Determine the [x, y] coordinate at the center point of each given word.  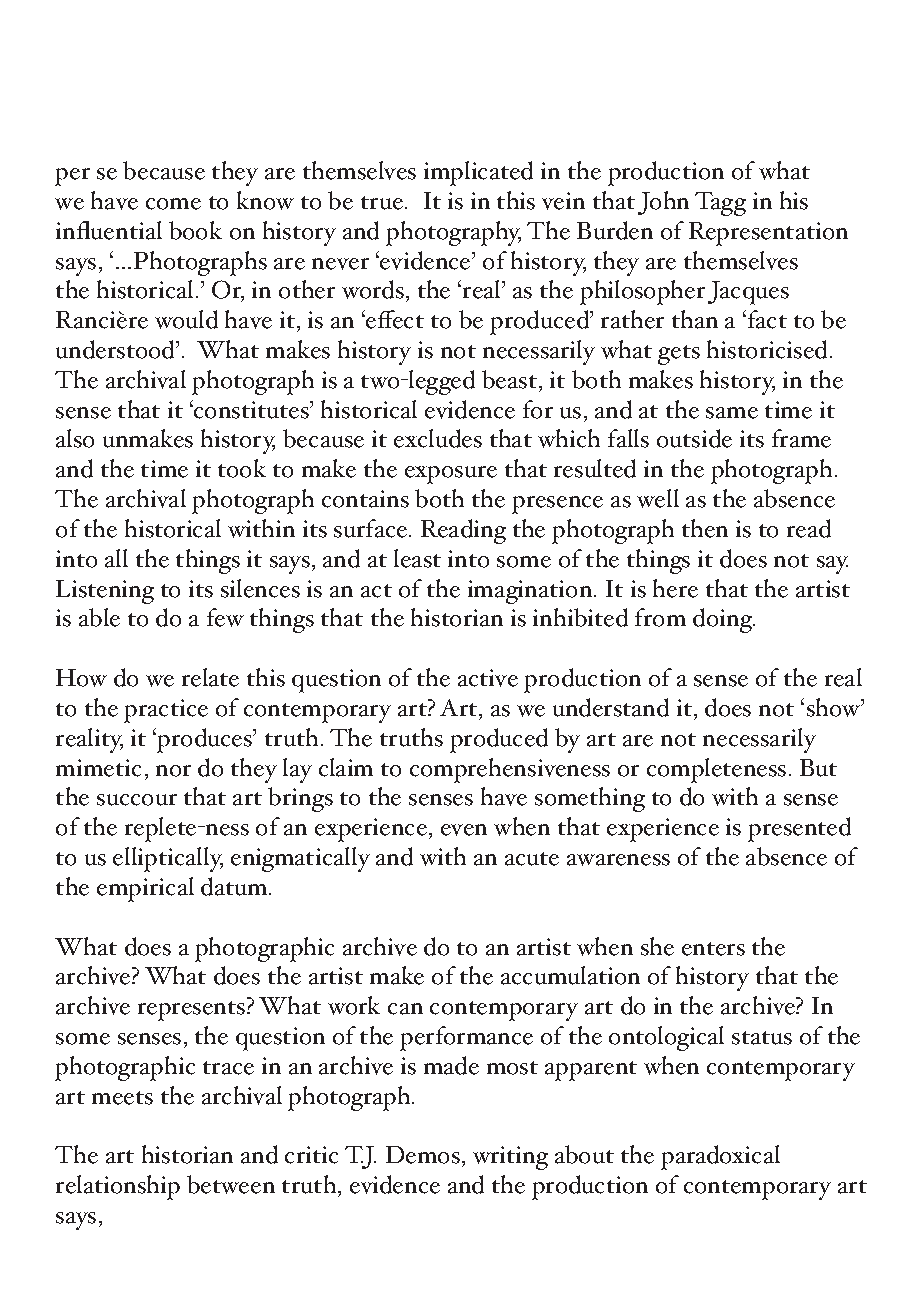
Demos [423, 1155]
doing [724, 620]
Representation [768, 234]
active [488, 678]
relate [210, 677]
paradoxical [720, 1157]
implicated [478, 173]
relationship [118, 1187]
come [173, 204]
